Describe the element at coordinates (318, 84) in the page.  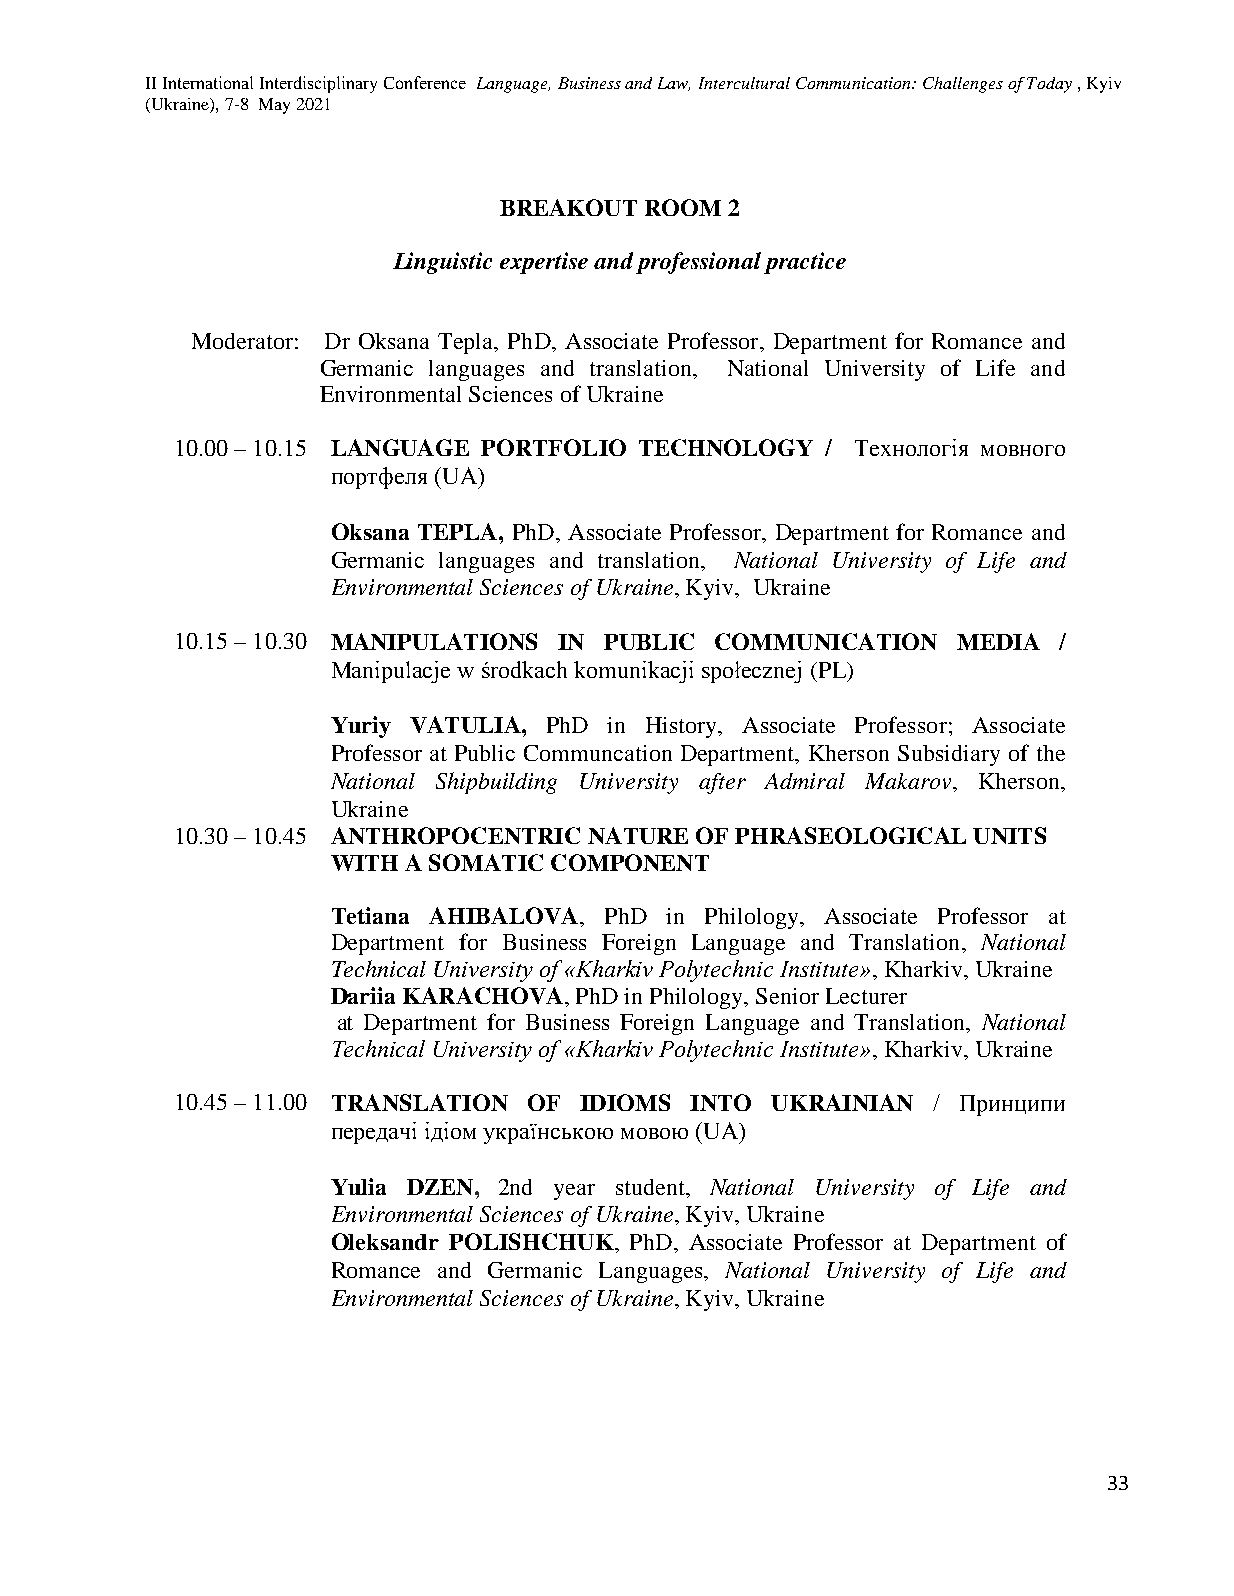
I see `Interdisciplinary` at that location.
